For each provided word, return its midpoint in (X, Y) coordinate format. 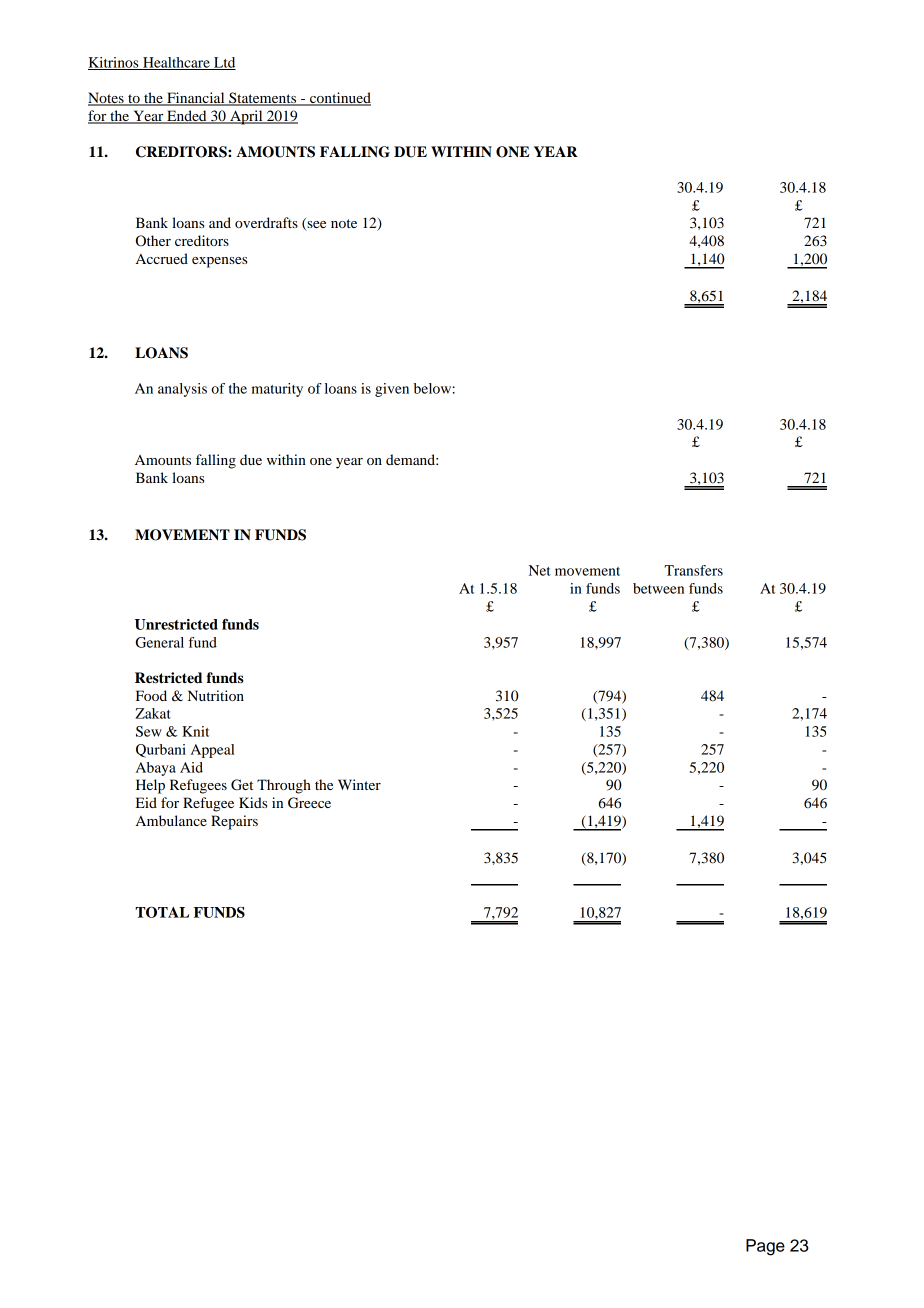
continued (339, 99)
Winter (359, 784)
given (392, 390)
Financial (196, 99)
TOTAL (162, 912)
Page (765, 1247)
